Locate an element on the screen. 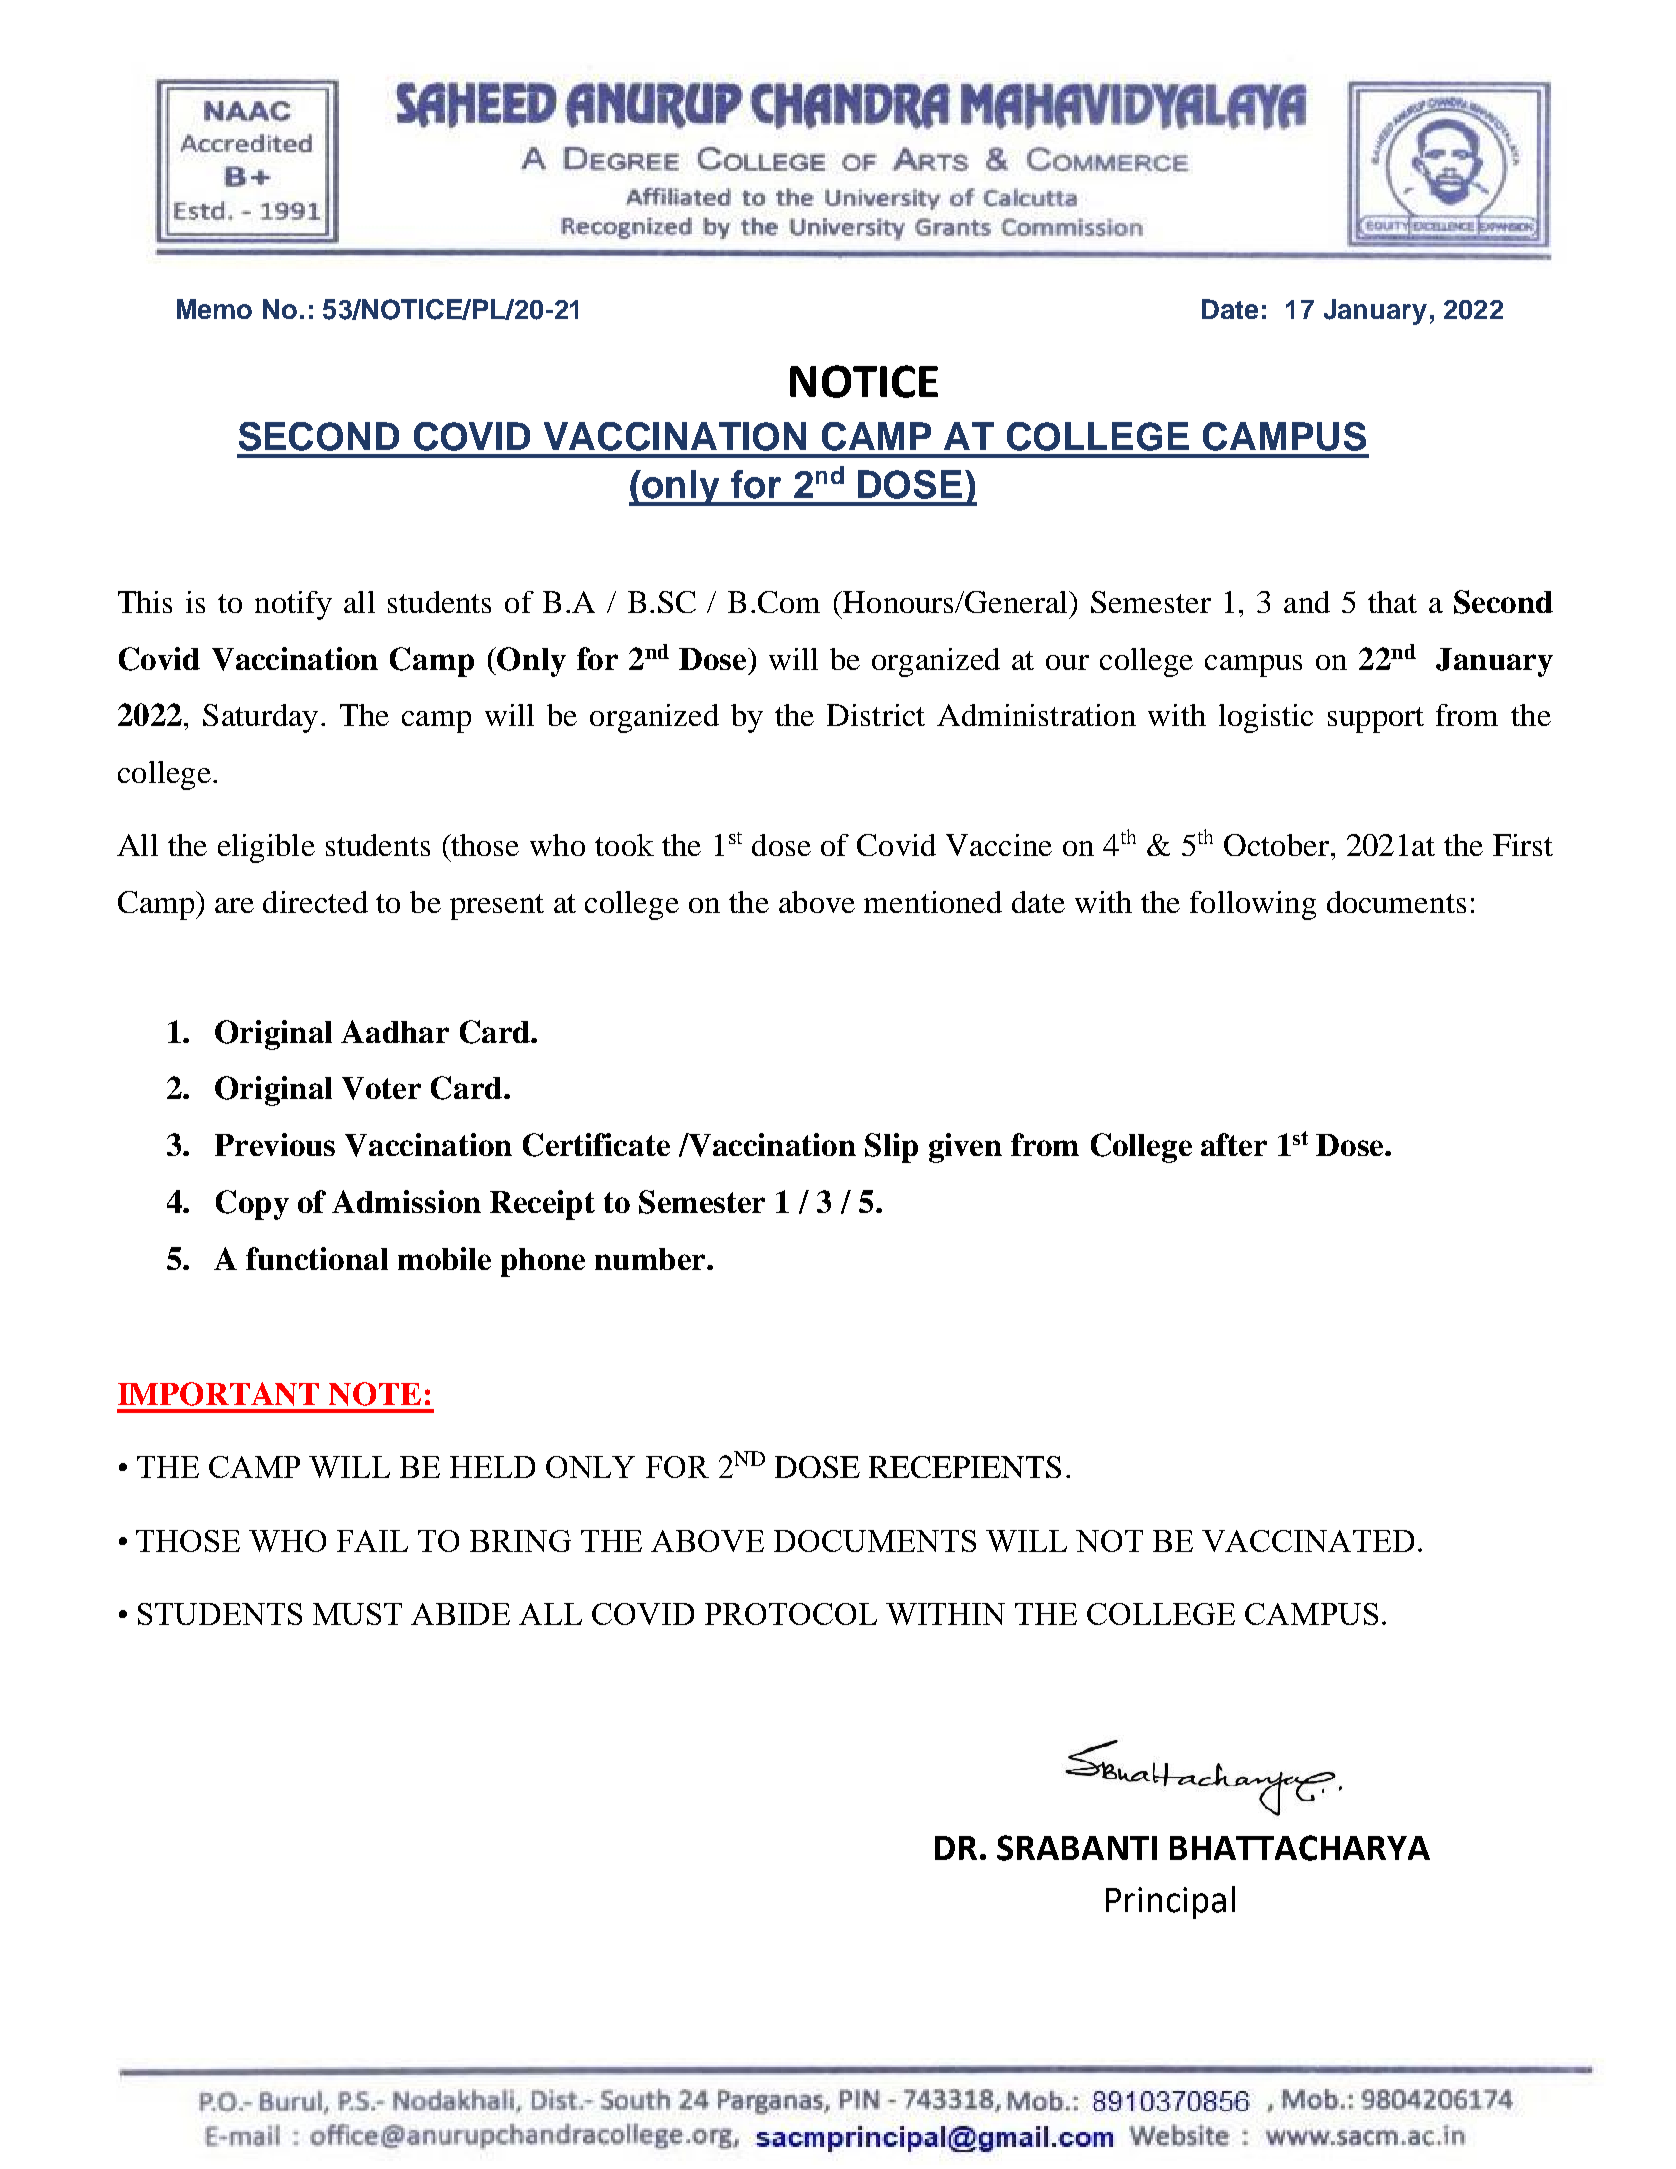 Image resolution: width=1676 pixels, height=2169 pixels. Principal is located at coordinates (1170, 1902).
